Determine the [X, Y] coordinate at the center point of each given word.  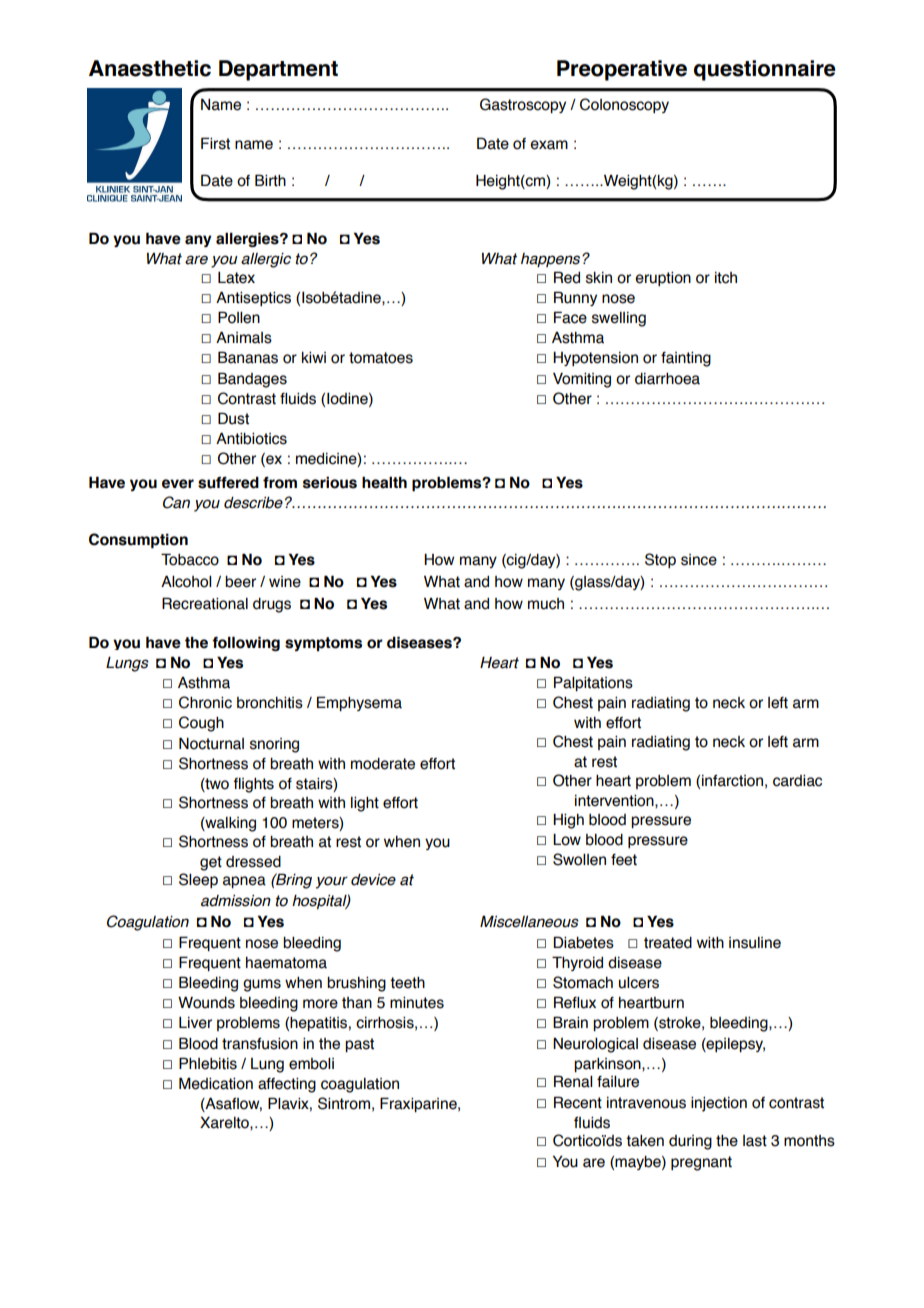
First [215, 143]
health [384, 482]
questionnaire [765, 70]
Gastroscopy [523, 105]
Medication [216, 1083]
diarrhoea [667, 379]
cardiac [797, 781]
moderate [383, 764]
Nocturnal [211, 743]
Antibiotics [251, 438]
